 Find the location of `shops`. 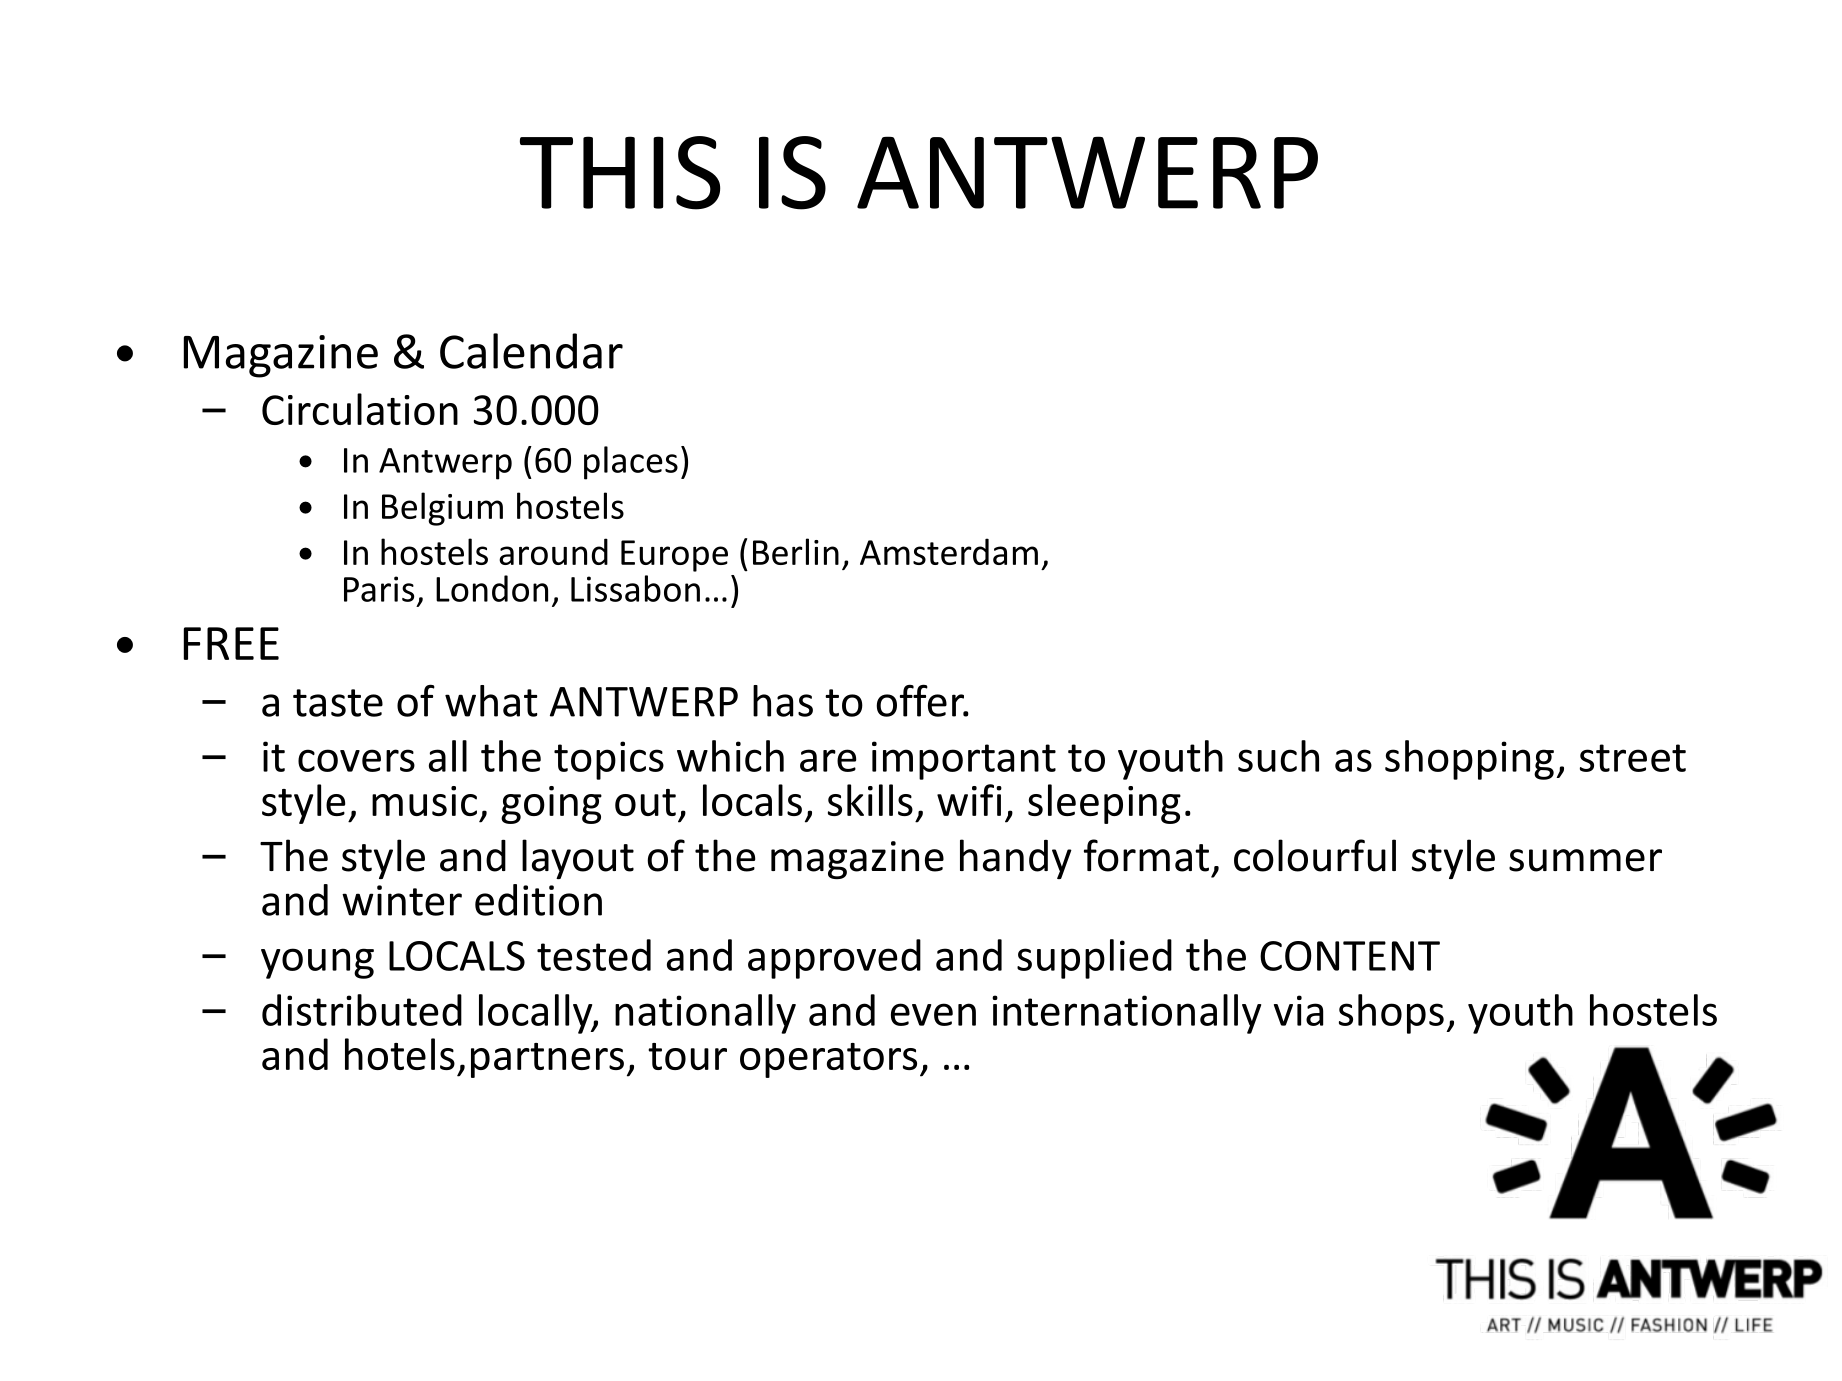

shops is located at coordinates (1391, 1014).
